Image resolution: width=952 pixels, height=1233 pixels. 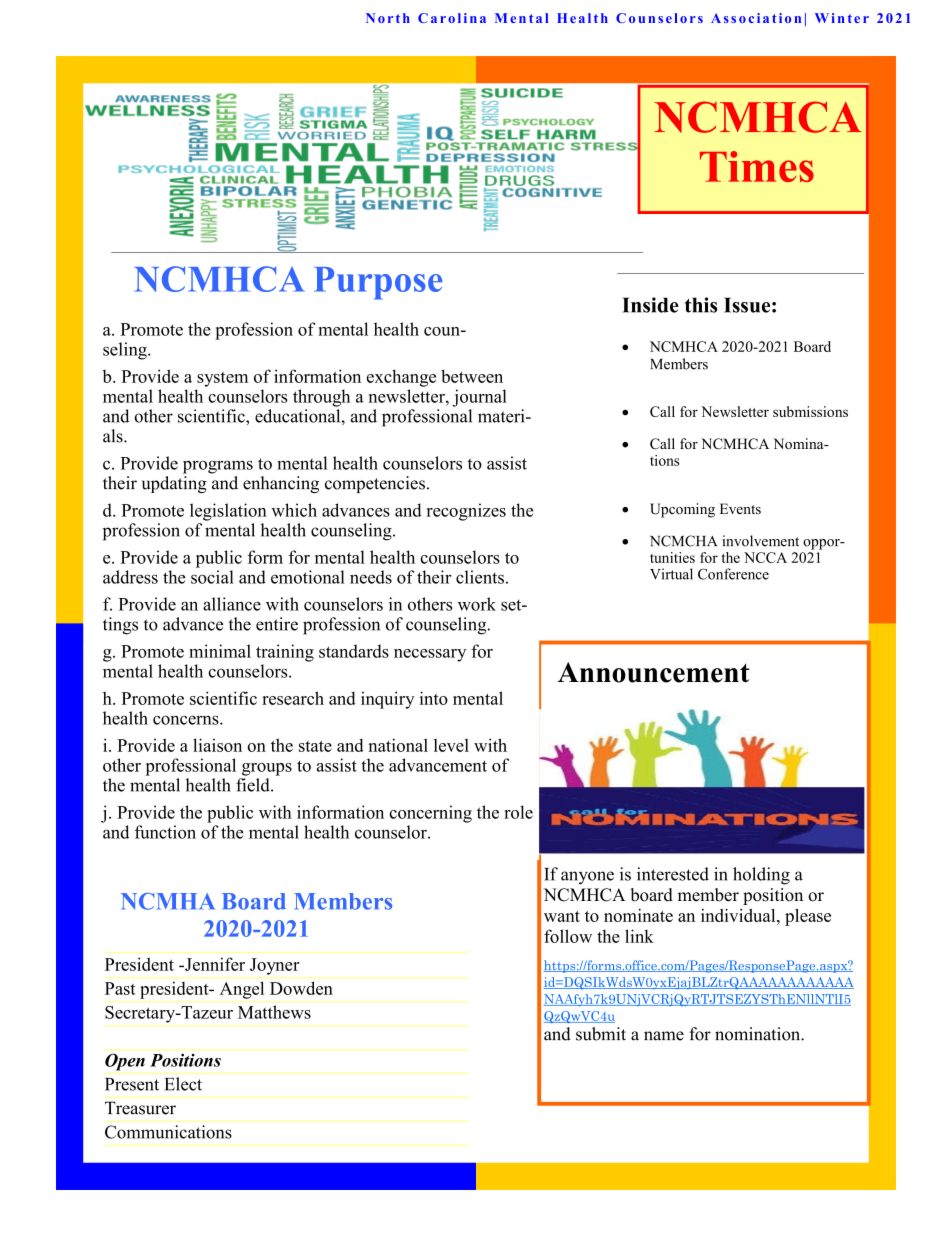 What do you see at coordinates (650, 305) in the document?
I see `Inside` at bounding box center [650, 305].
